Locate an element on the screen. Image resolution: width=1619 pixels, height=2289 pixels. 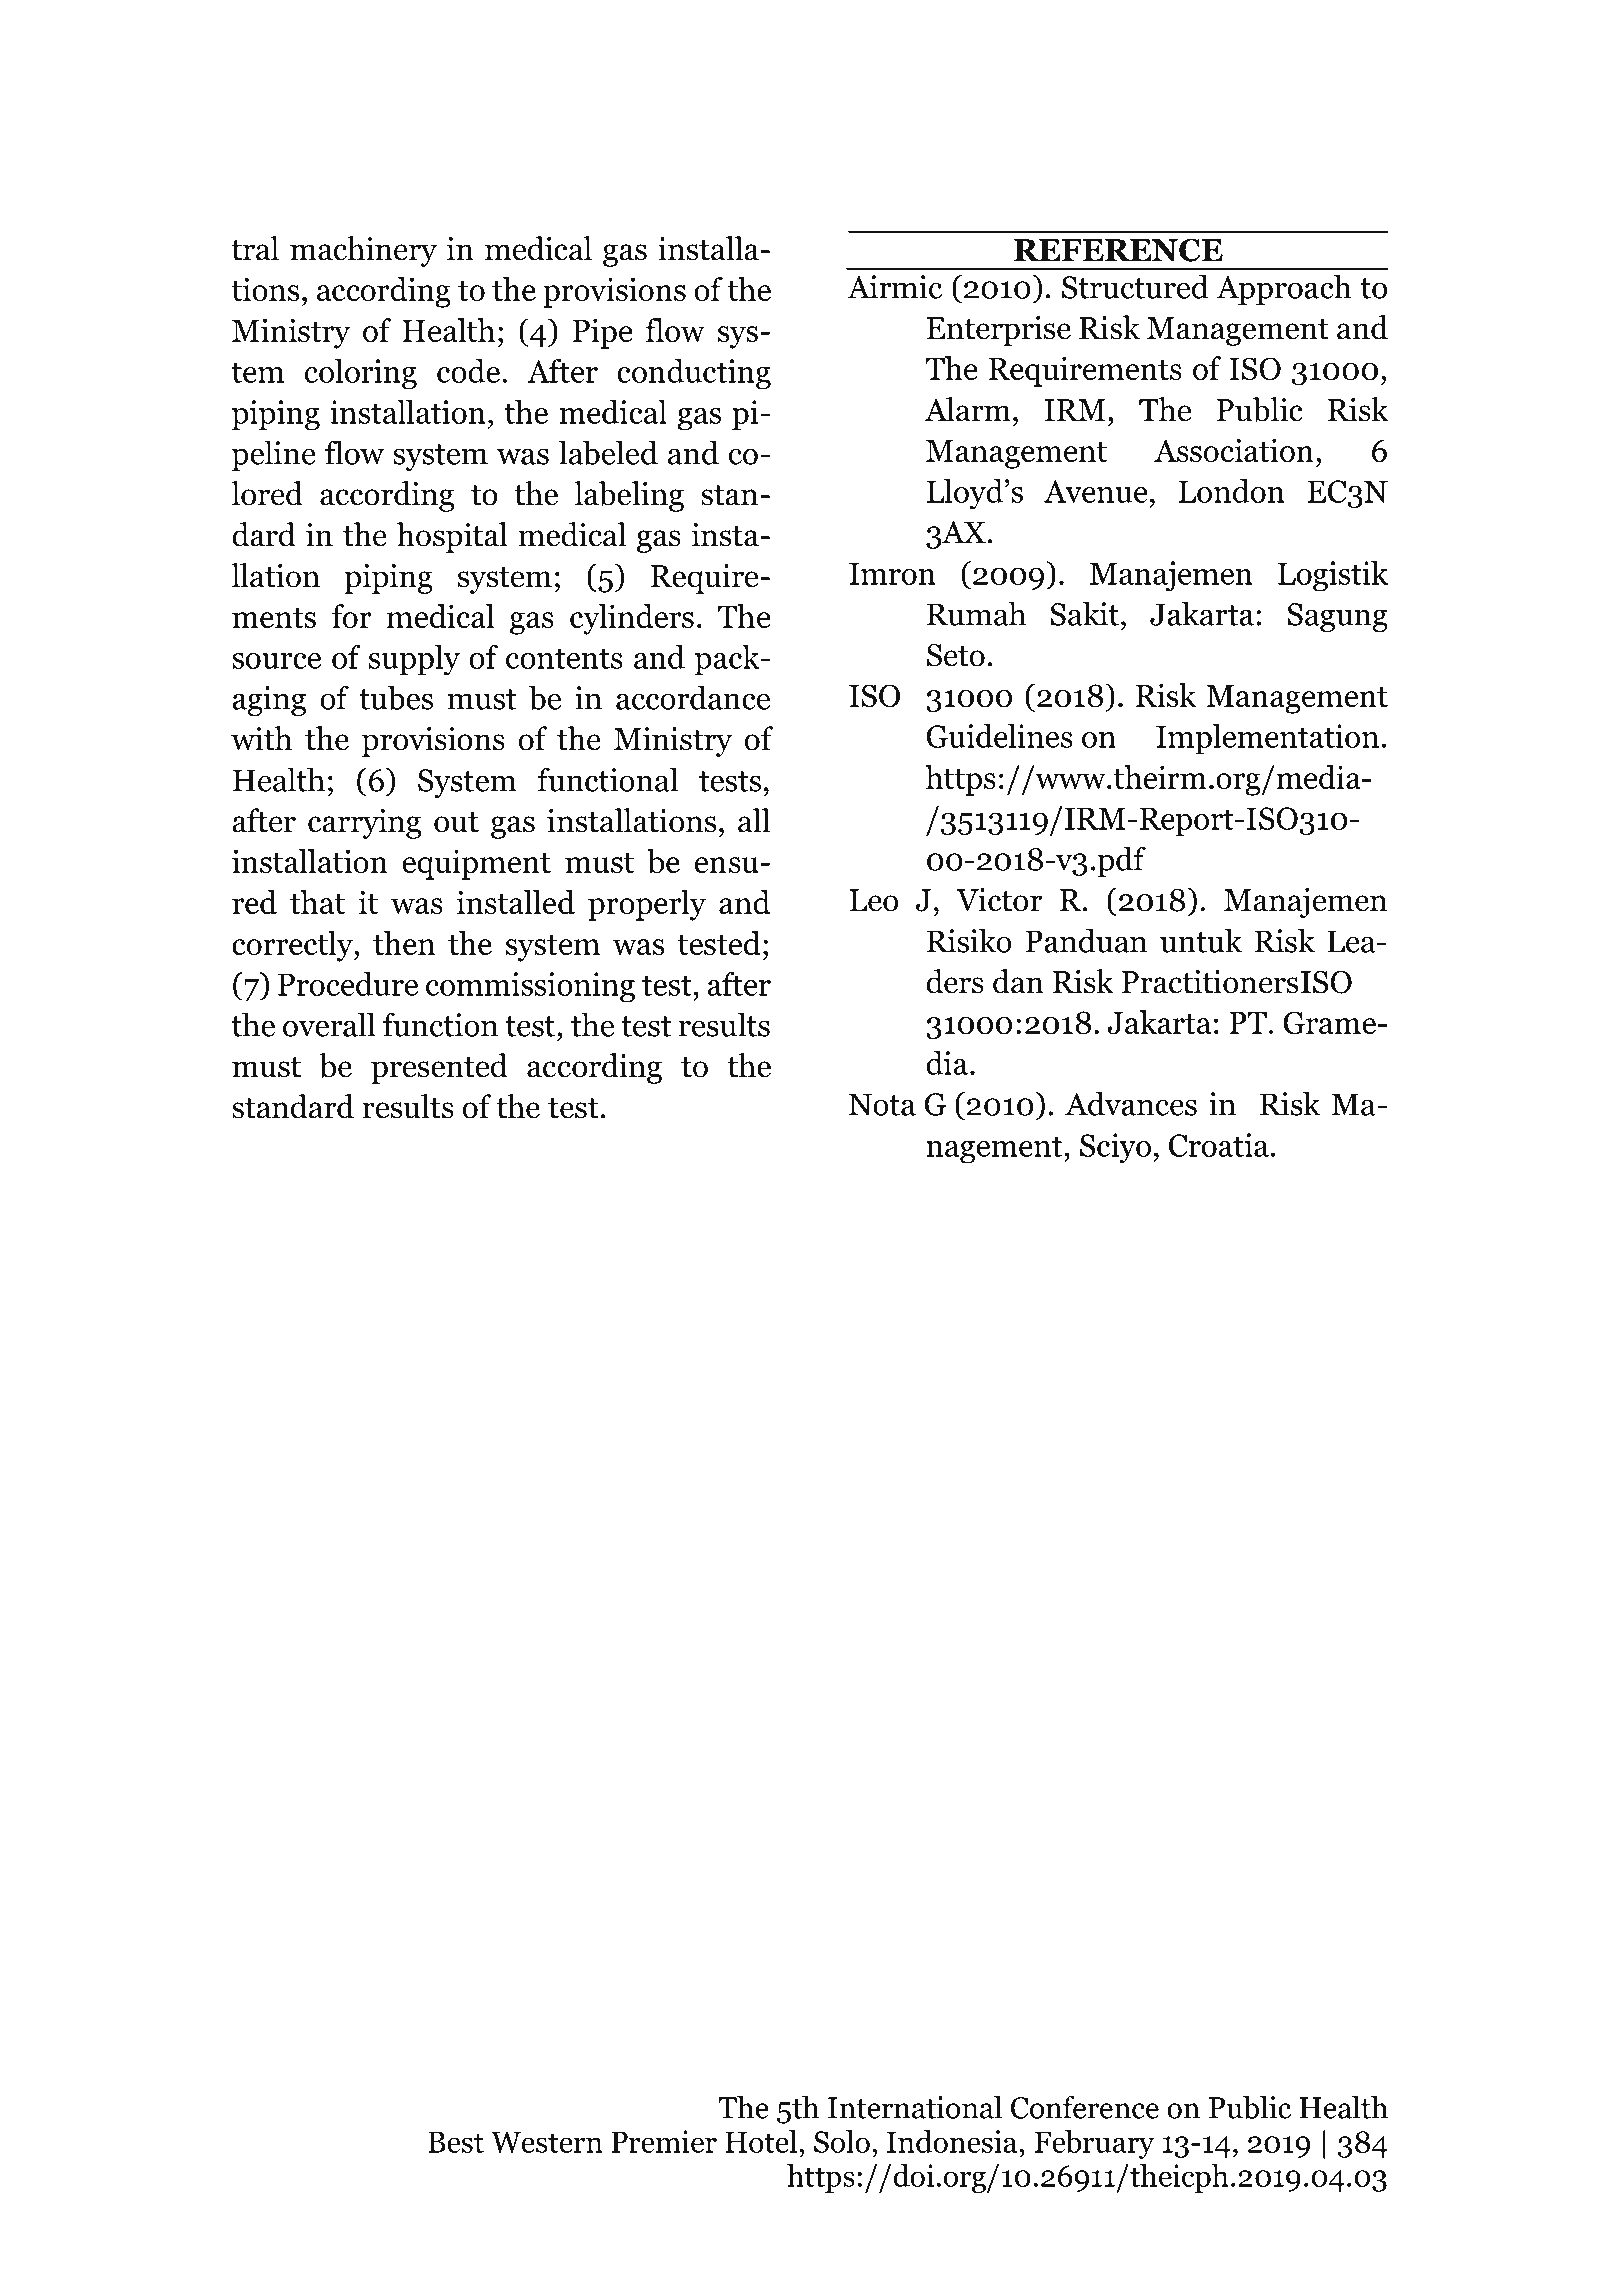
conducting is located at coordinates (694, 374).
